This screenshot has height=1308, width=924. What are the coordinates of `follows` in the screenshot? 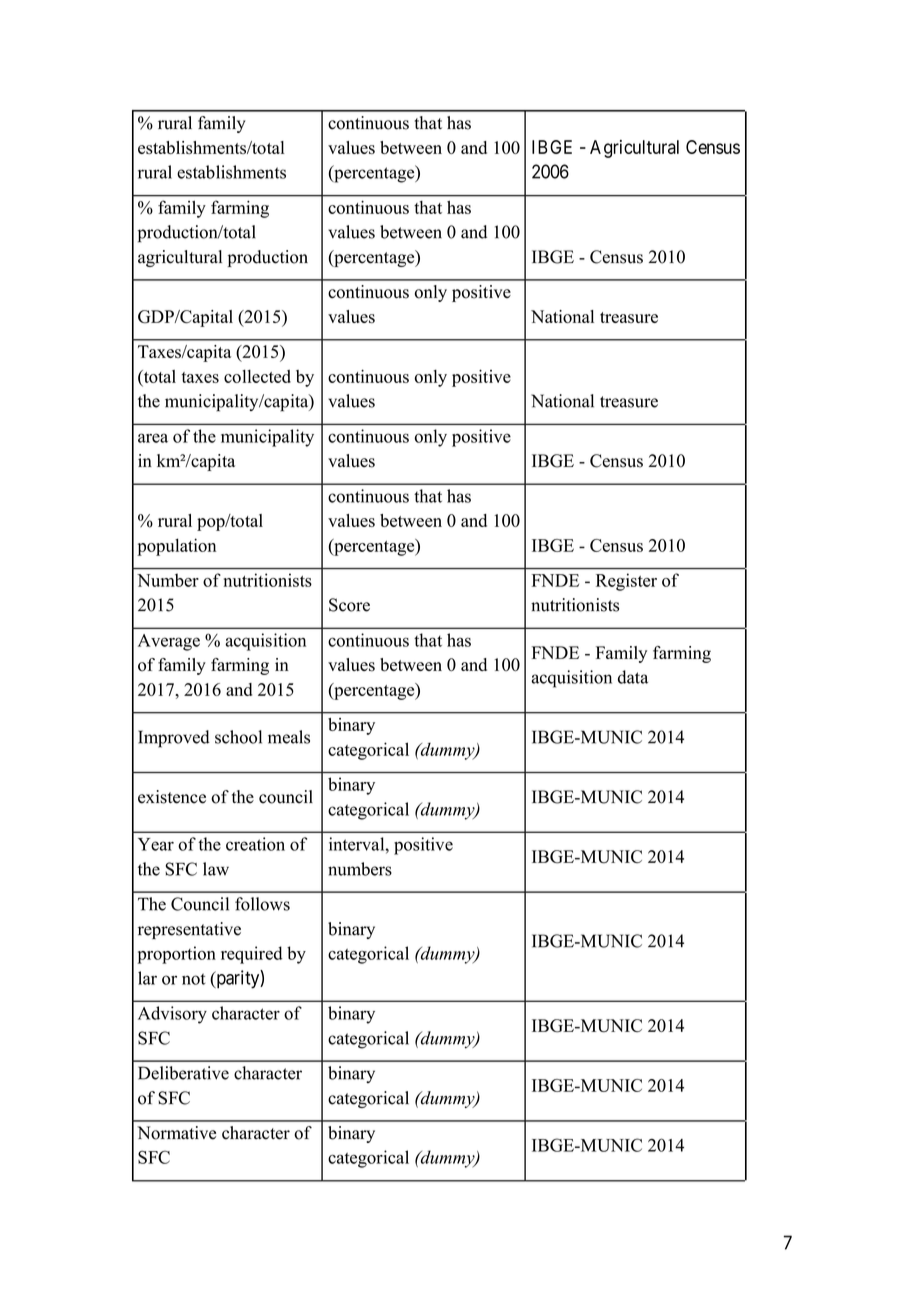 It's located at (262, 904).
